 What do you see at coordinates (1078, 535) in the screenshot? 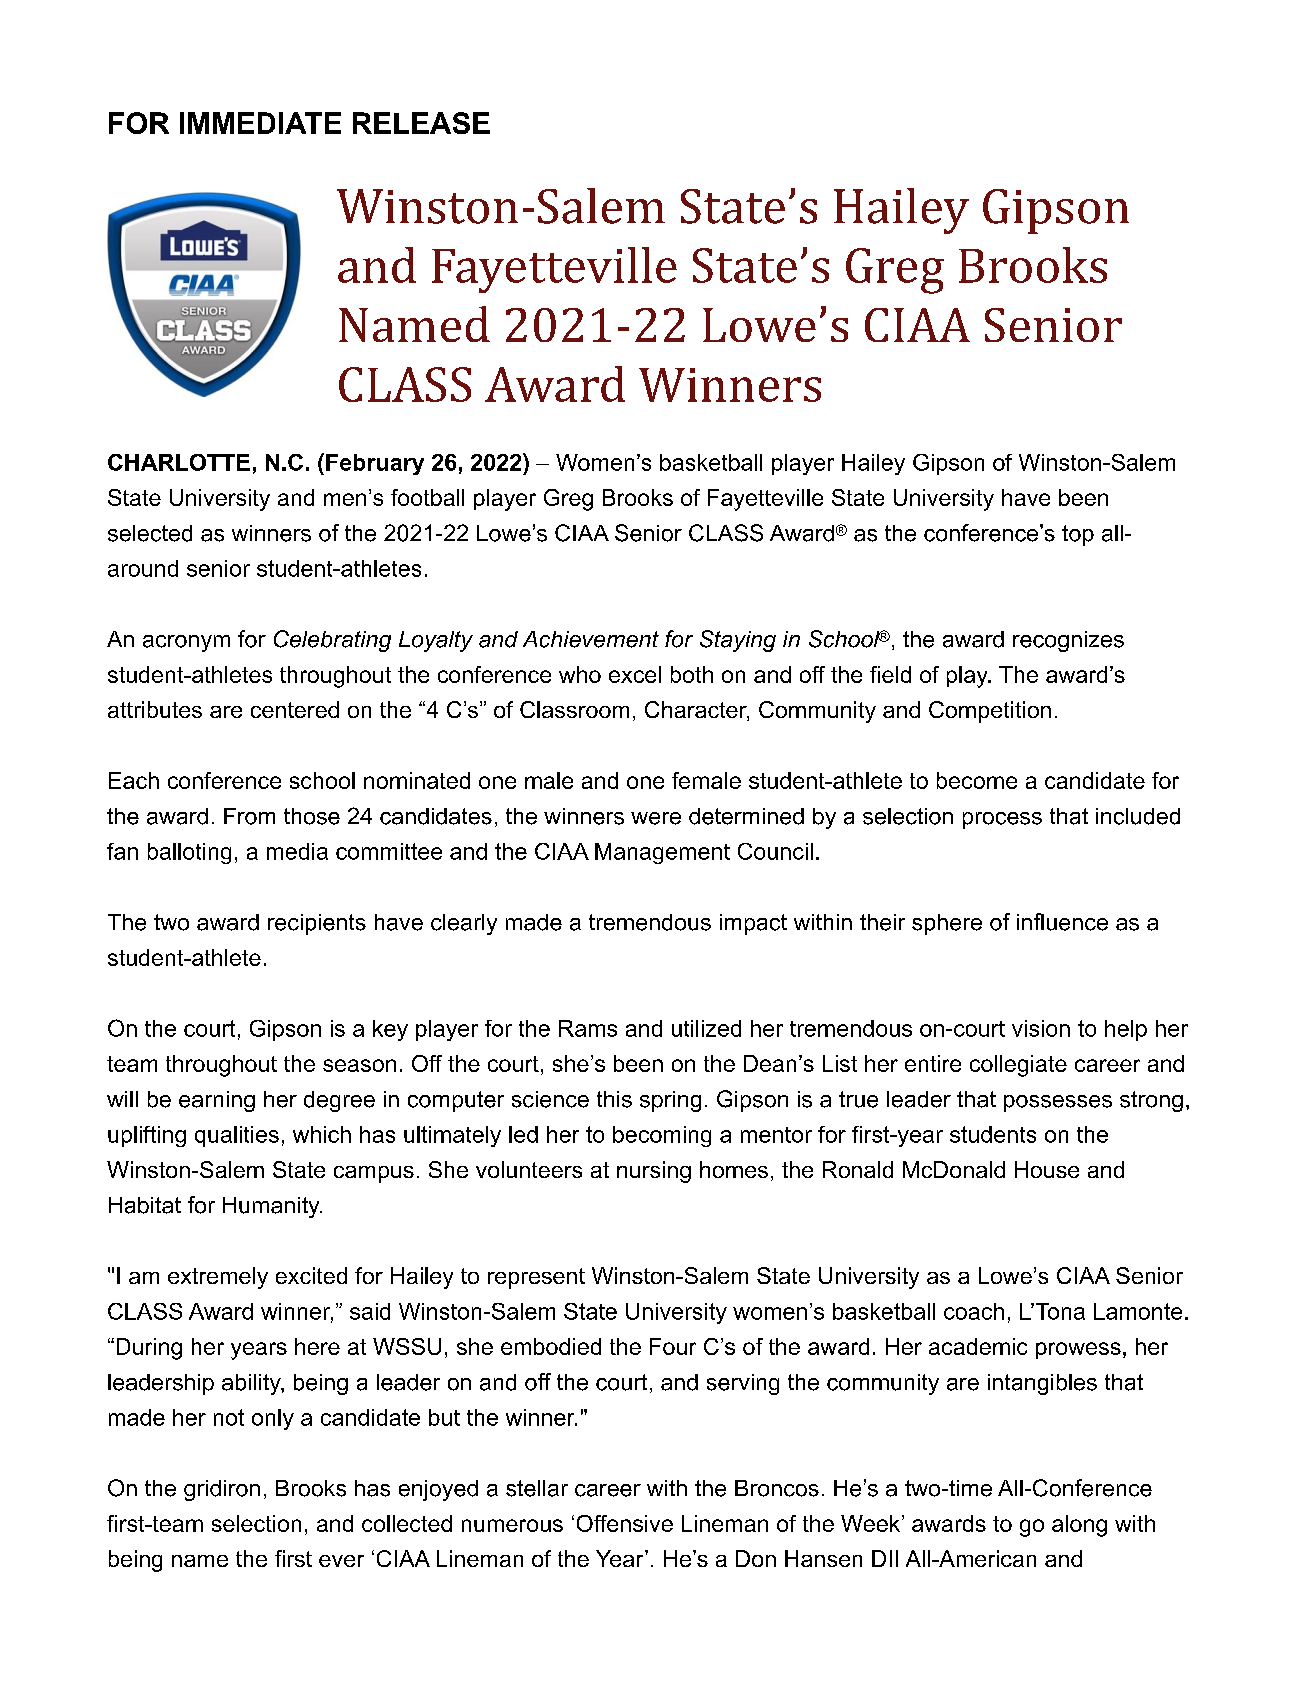
I see `top` at bounding box center [1078, 535].
